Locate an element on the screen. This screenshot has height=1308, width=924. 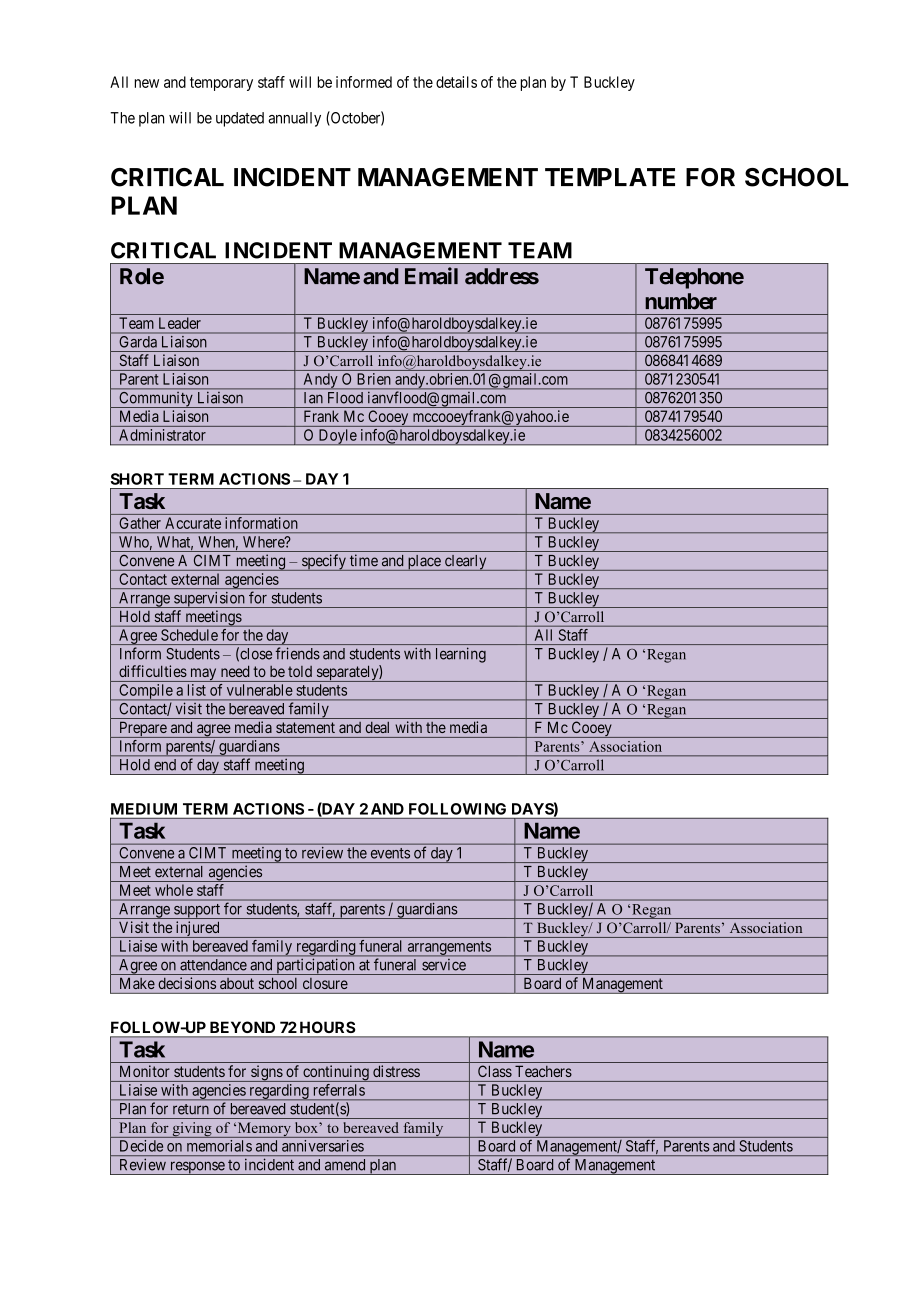
referrals is located at coordinates (339, 1090).
